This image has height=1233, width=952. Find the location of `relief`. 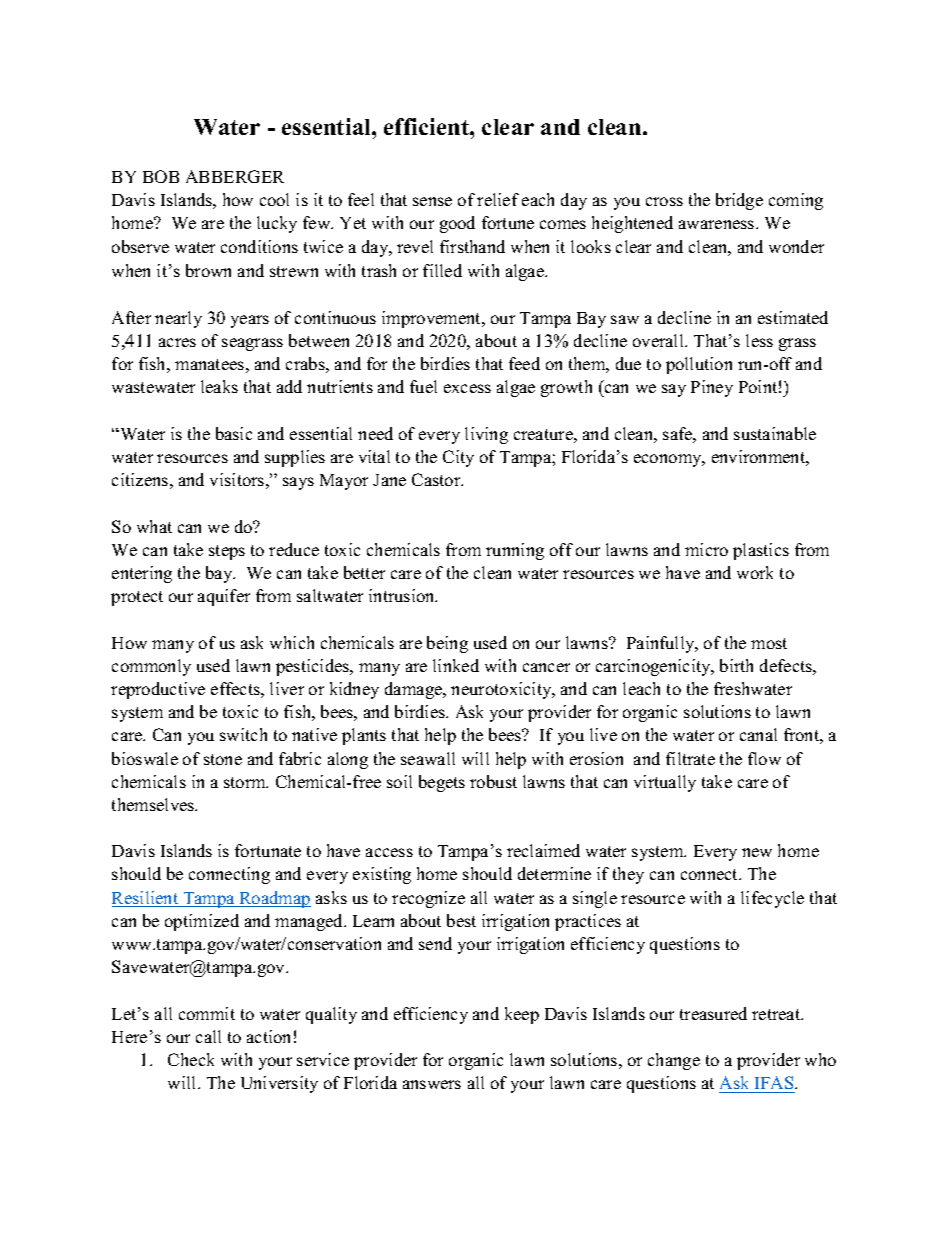

relief is located at coordinates (498, 199).
